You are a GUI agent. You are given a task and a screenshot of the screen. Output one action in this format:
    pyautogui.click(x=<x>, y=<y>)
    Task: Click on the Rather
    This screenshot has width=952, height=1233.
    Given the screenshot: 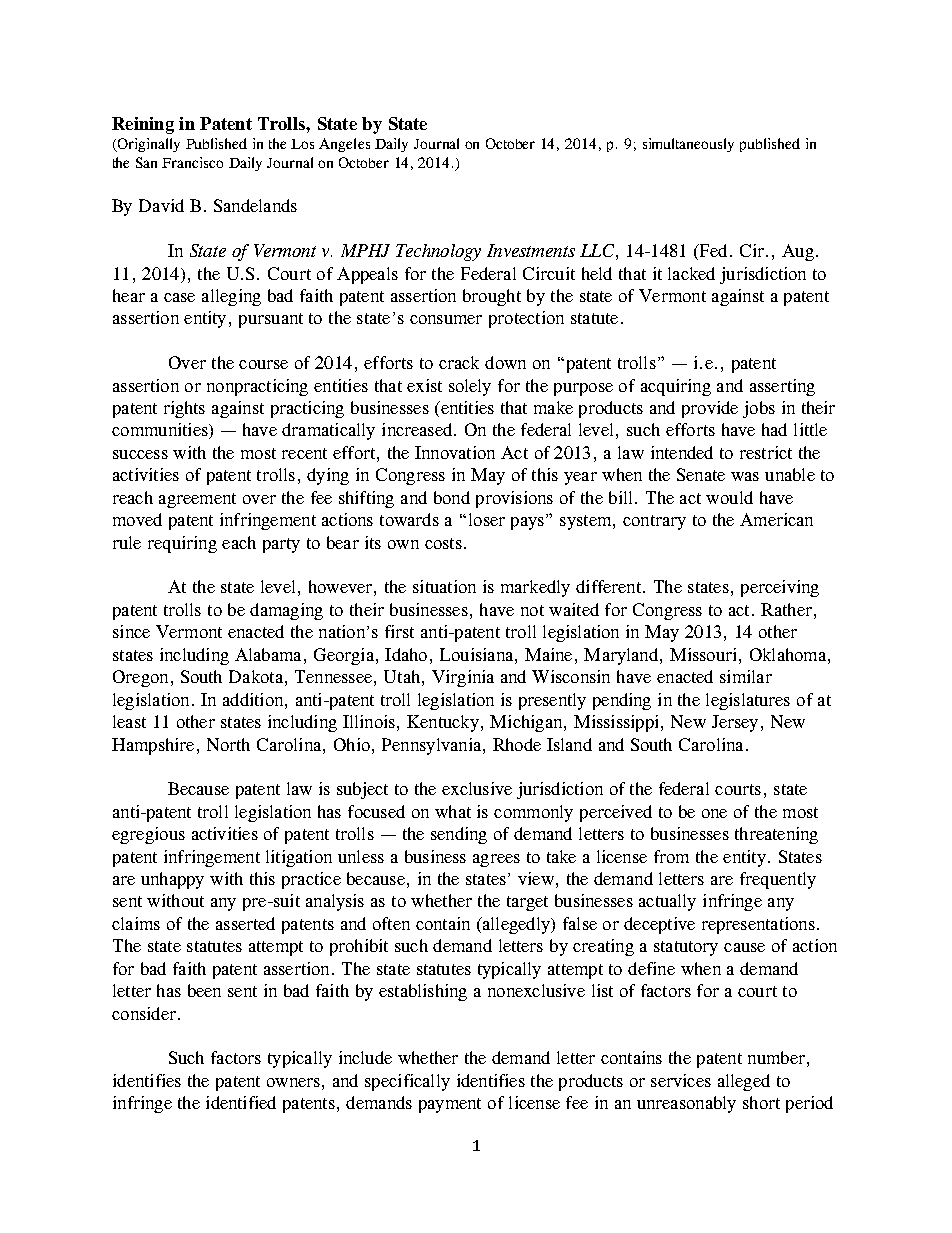 What is the action you would take?
    pyautogui.click(x=786, y=609)
